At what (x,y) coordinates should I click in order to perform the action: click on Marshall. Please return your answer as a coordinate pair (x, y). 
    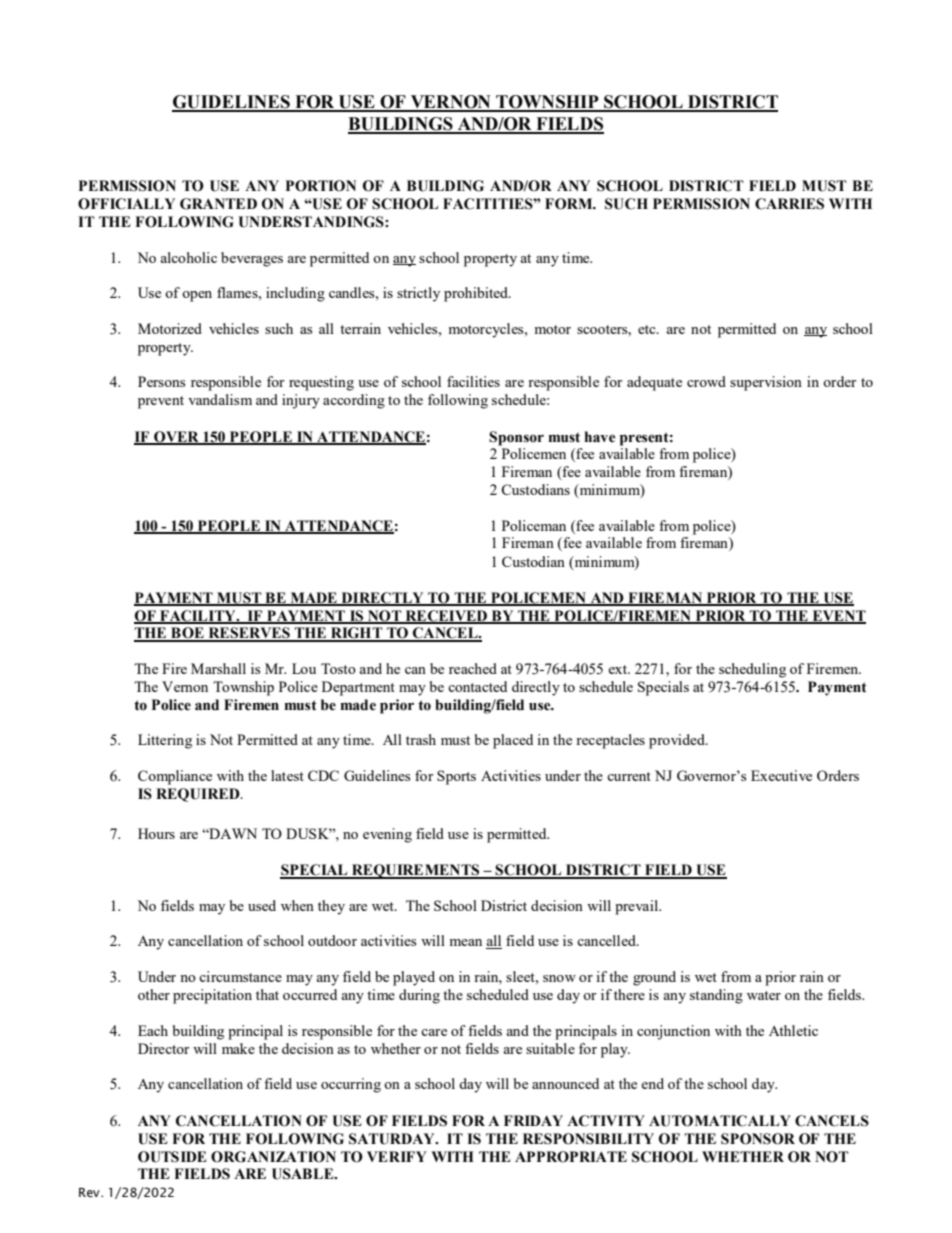
    Looking at the image, I should click on (218, 668).
